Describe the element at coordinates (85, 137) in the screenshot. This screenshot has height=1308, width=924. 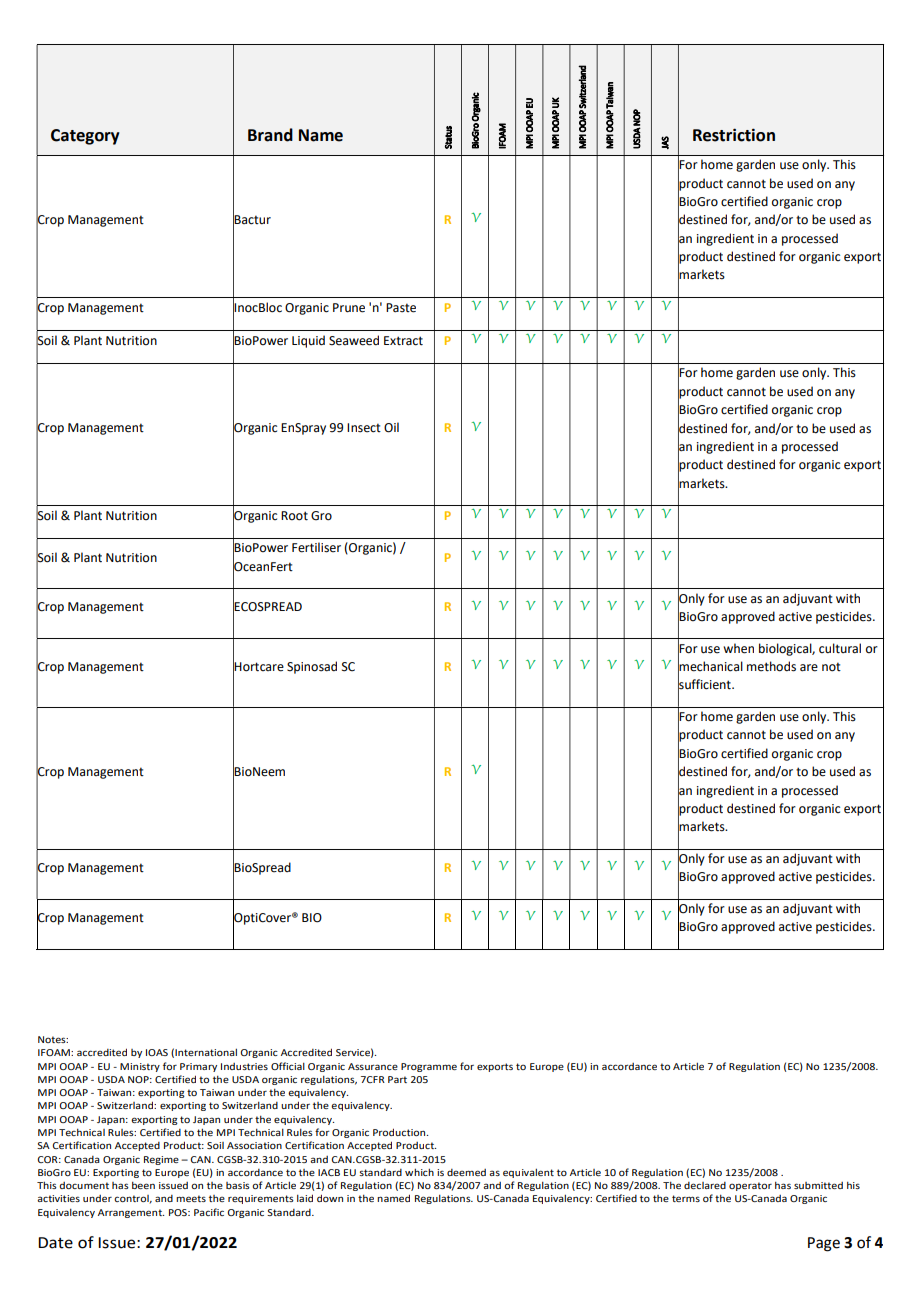
I see `Category` at that location.
